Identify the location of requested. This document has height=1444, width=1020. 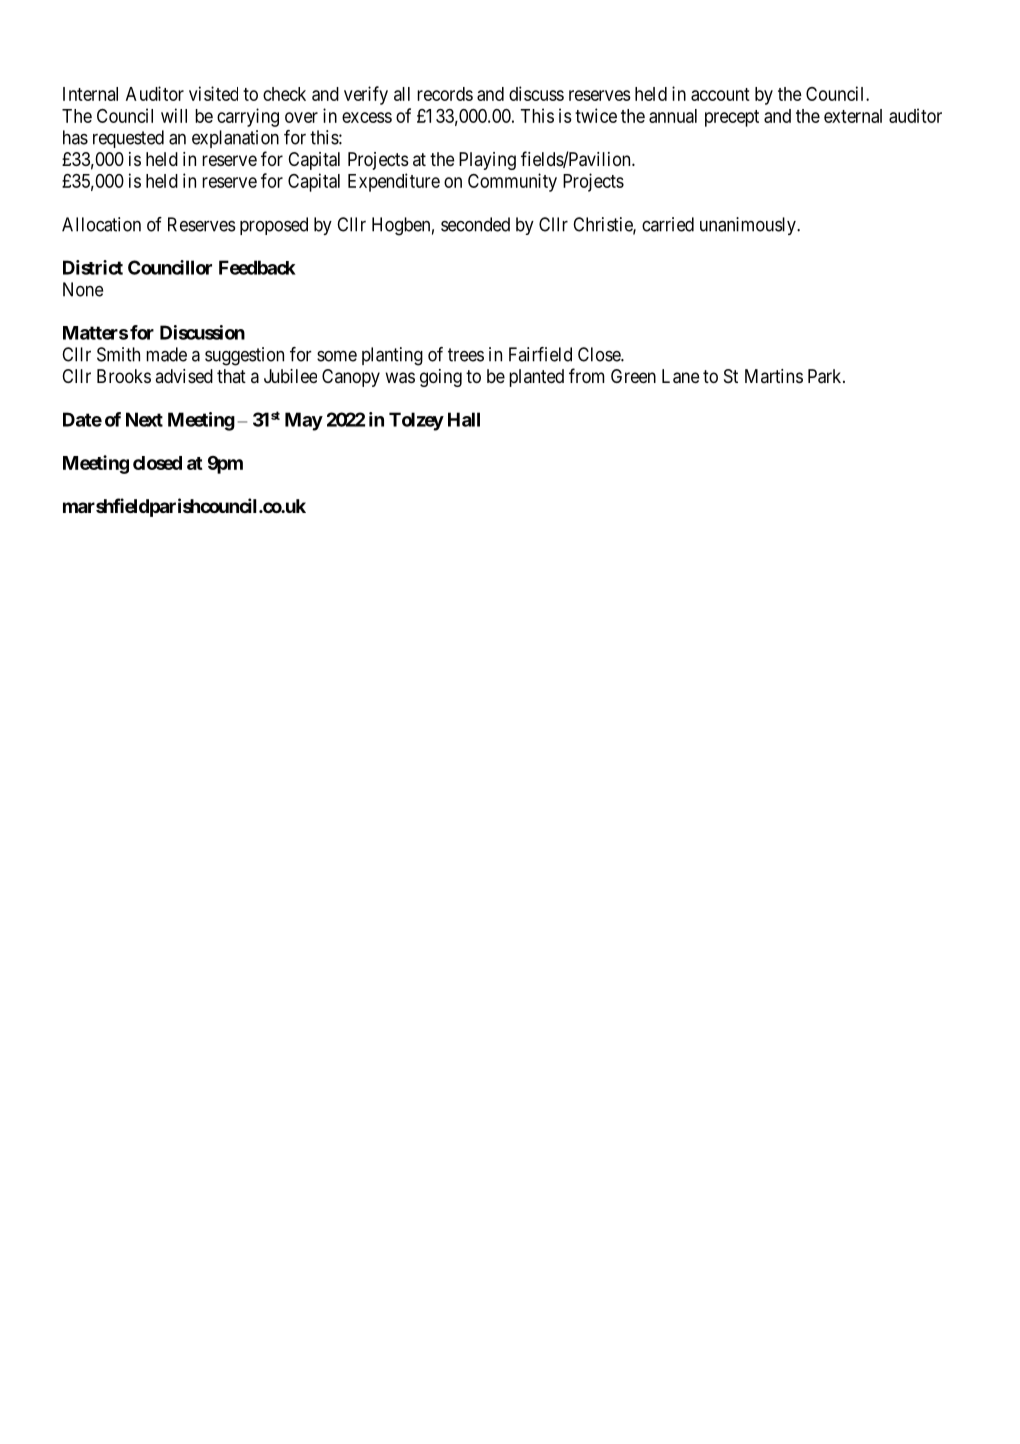
(128, 139).
